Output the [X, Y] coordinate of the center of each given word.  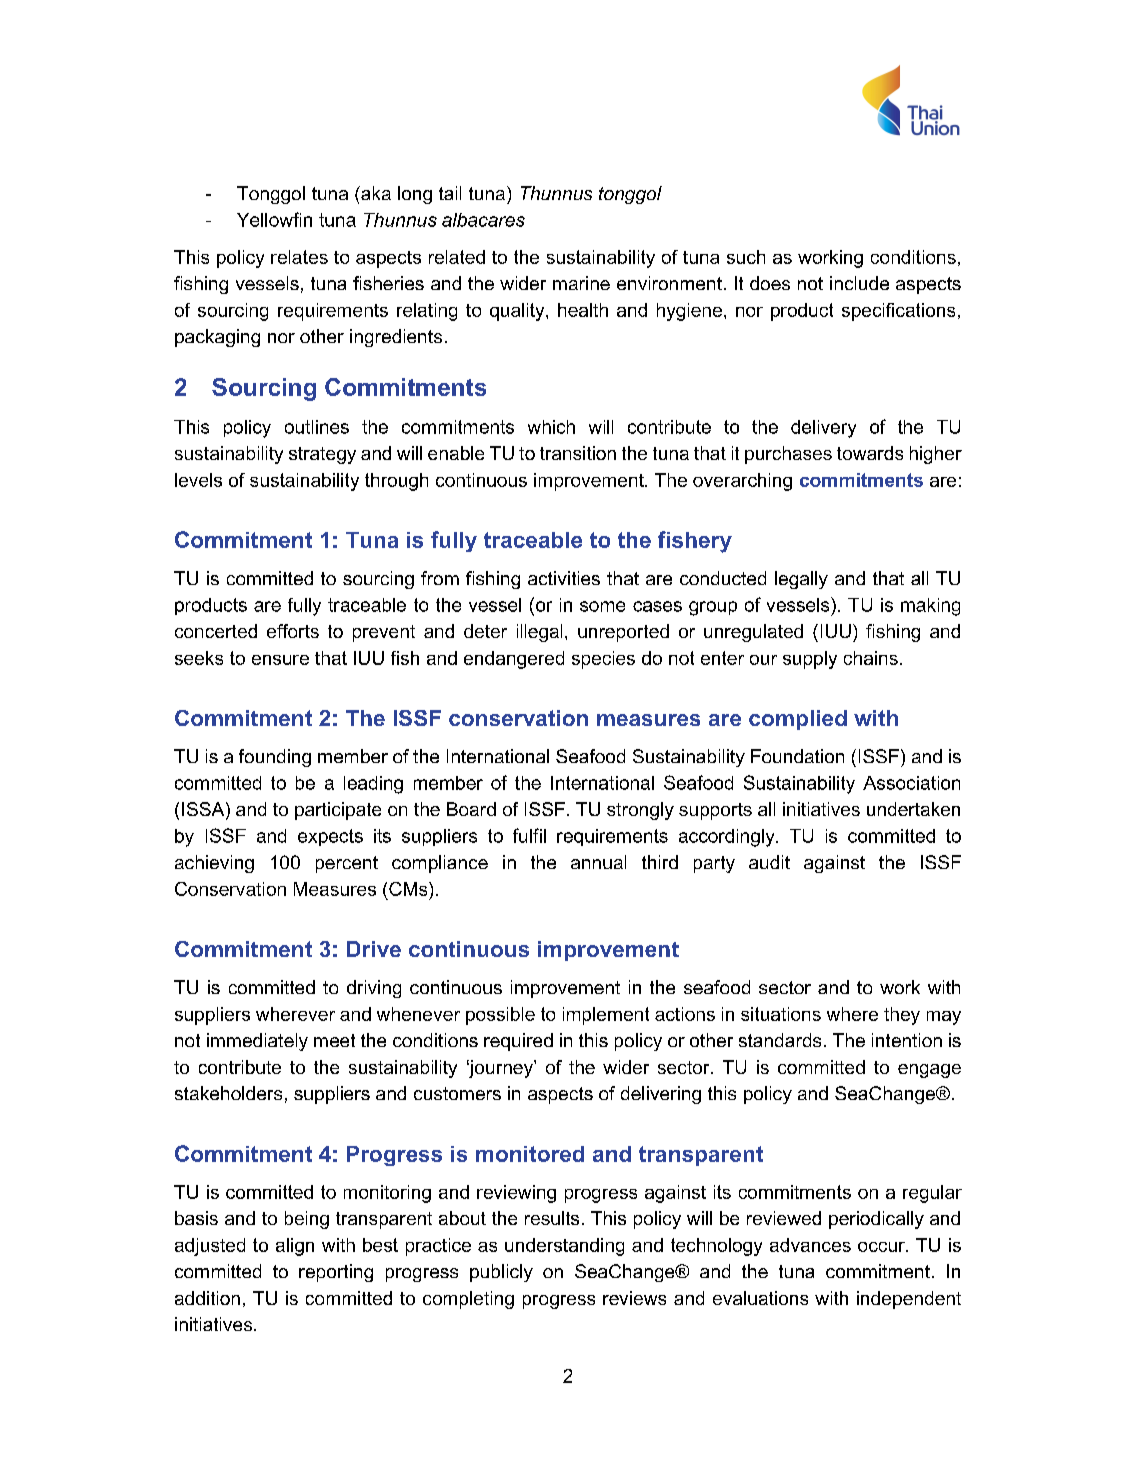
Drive [374, 949]
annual [598, 862]
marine [581, 283]
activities [564, 578]
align [295, 1247]
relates [299, 257]
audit [769, 862]
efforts [293, 631]
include [859, 283]
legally [801, 580]
